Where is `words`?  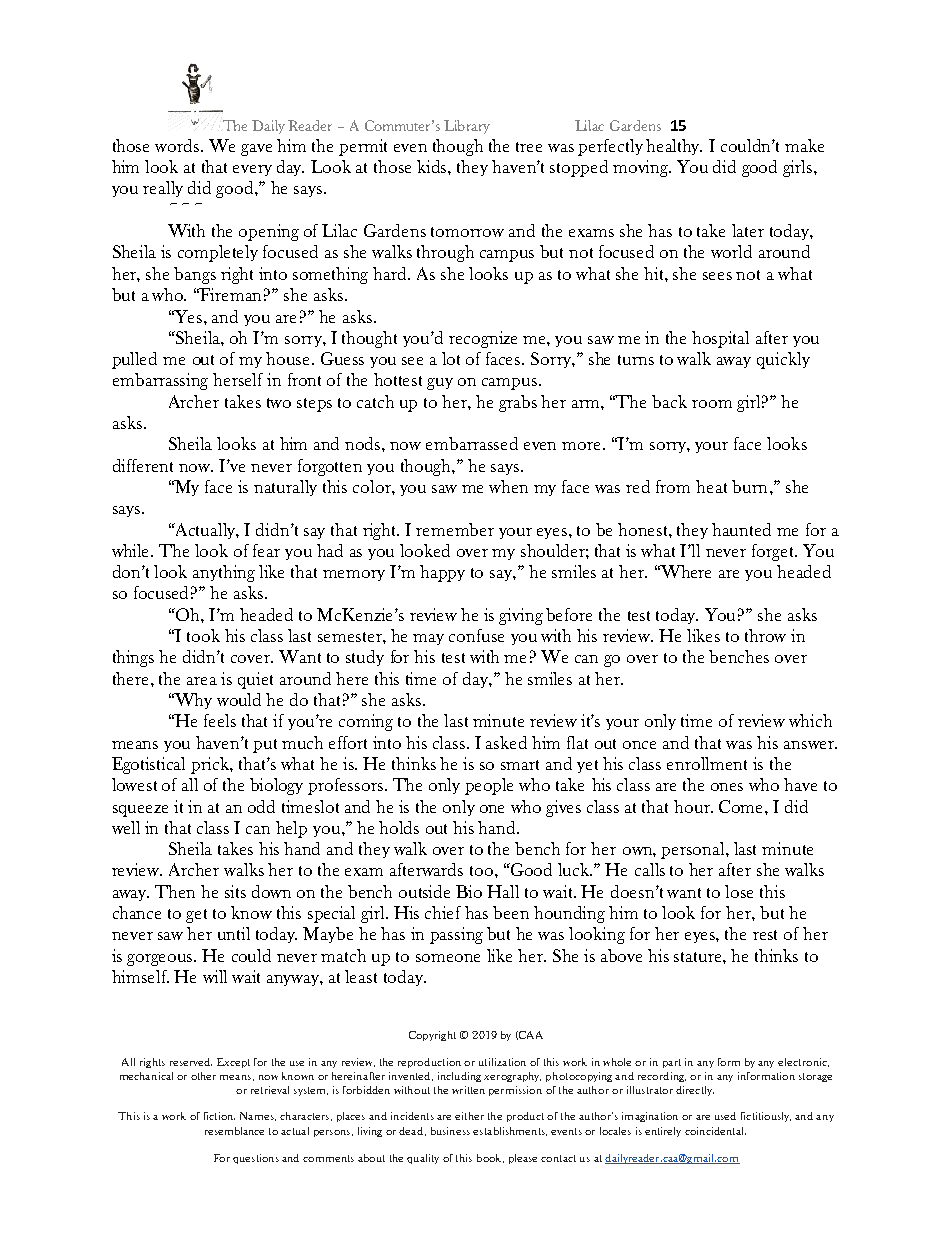 words is located at coordinates (178, 145).
